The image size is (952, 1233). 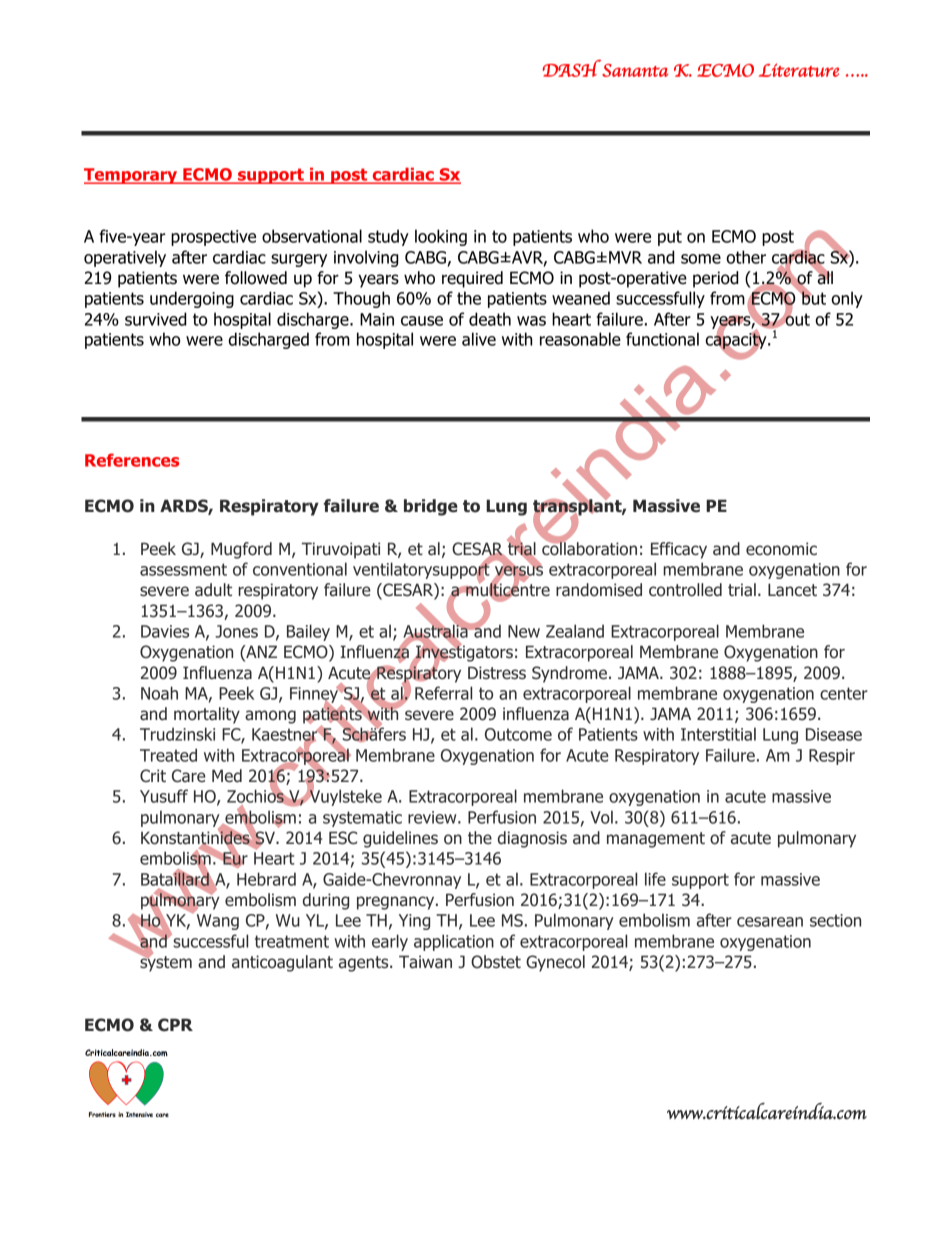 What do you see at coordinates (175, 1025) in the screenshot?
I see `CPR` at bounding box center [175, 1025].
